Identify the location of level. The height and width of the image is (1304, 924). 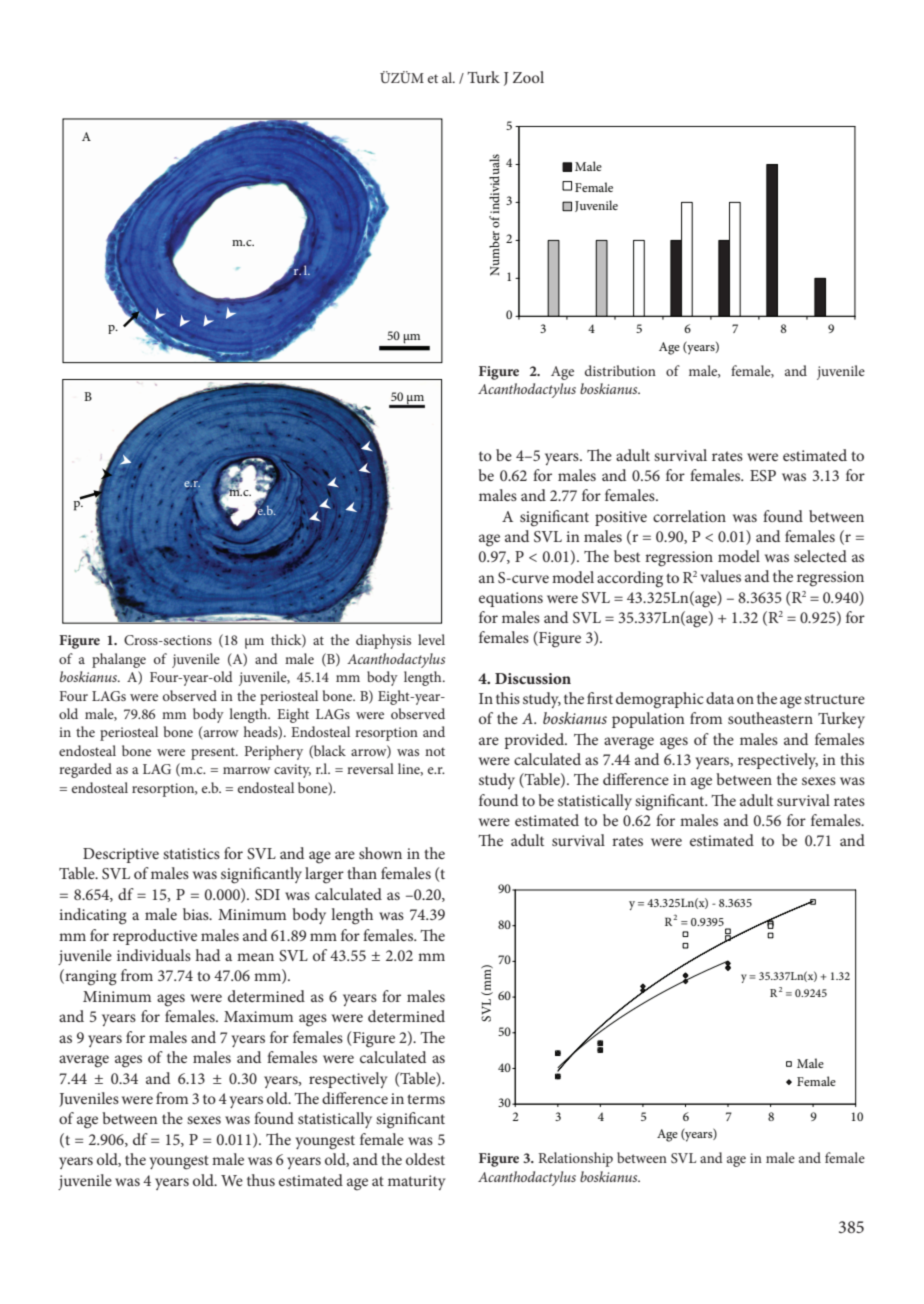
(431, 639).
